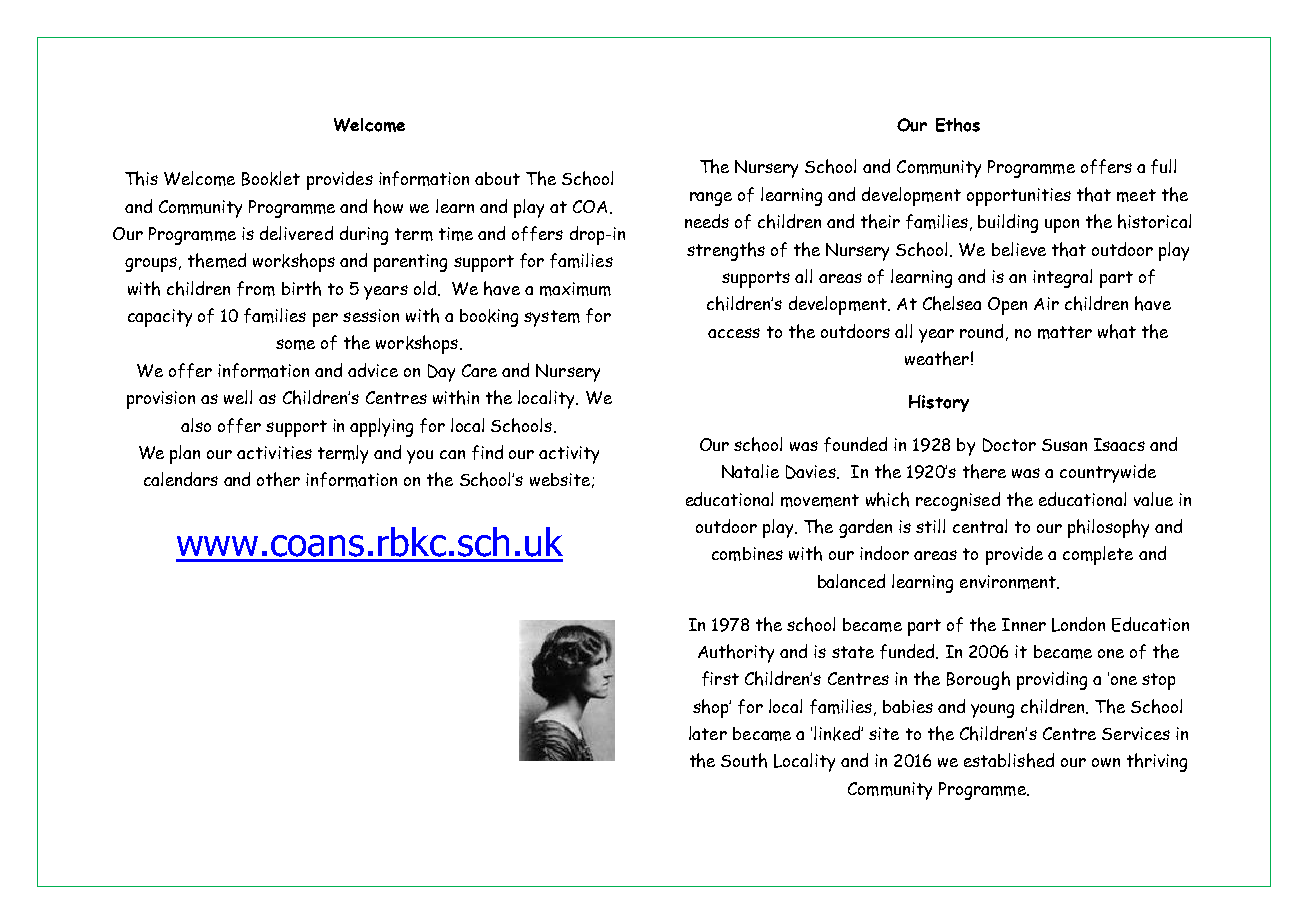 The height and width of the screenshot is (924, 1308). What do you see at coordinates (278, 479) in the screenshot?
I see `other` at bounding box center [278, 479].
